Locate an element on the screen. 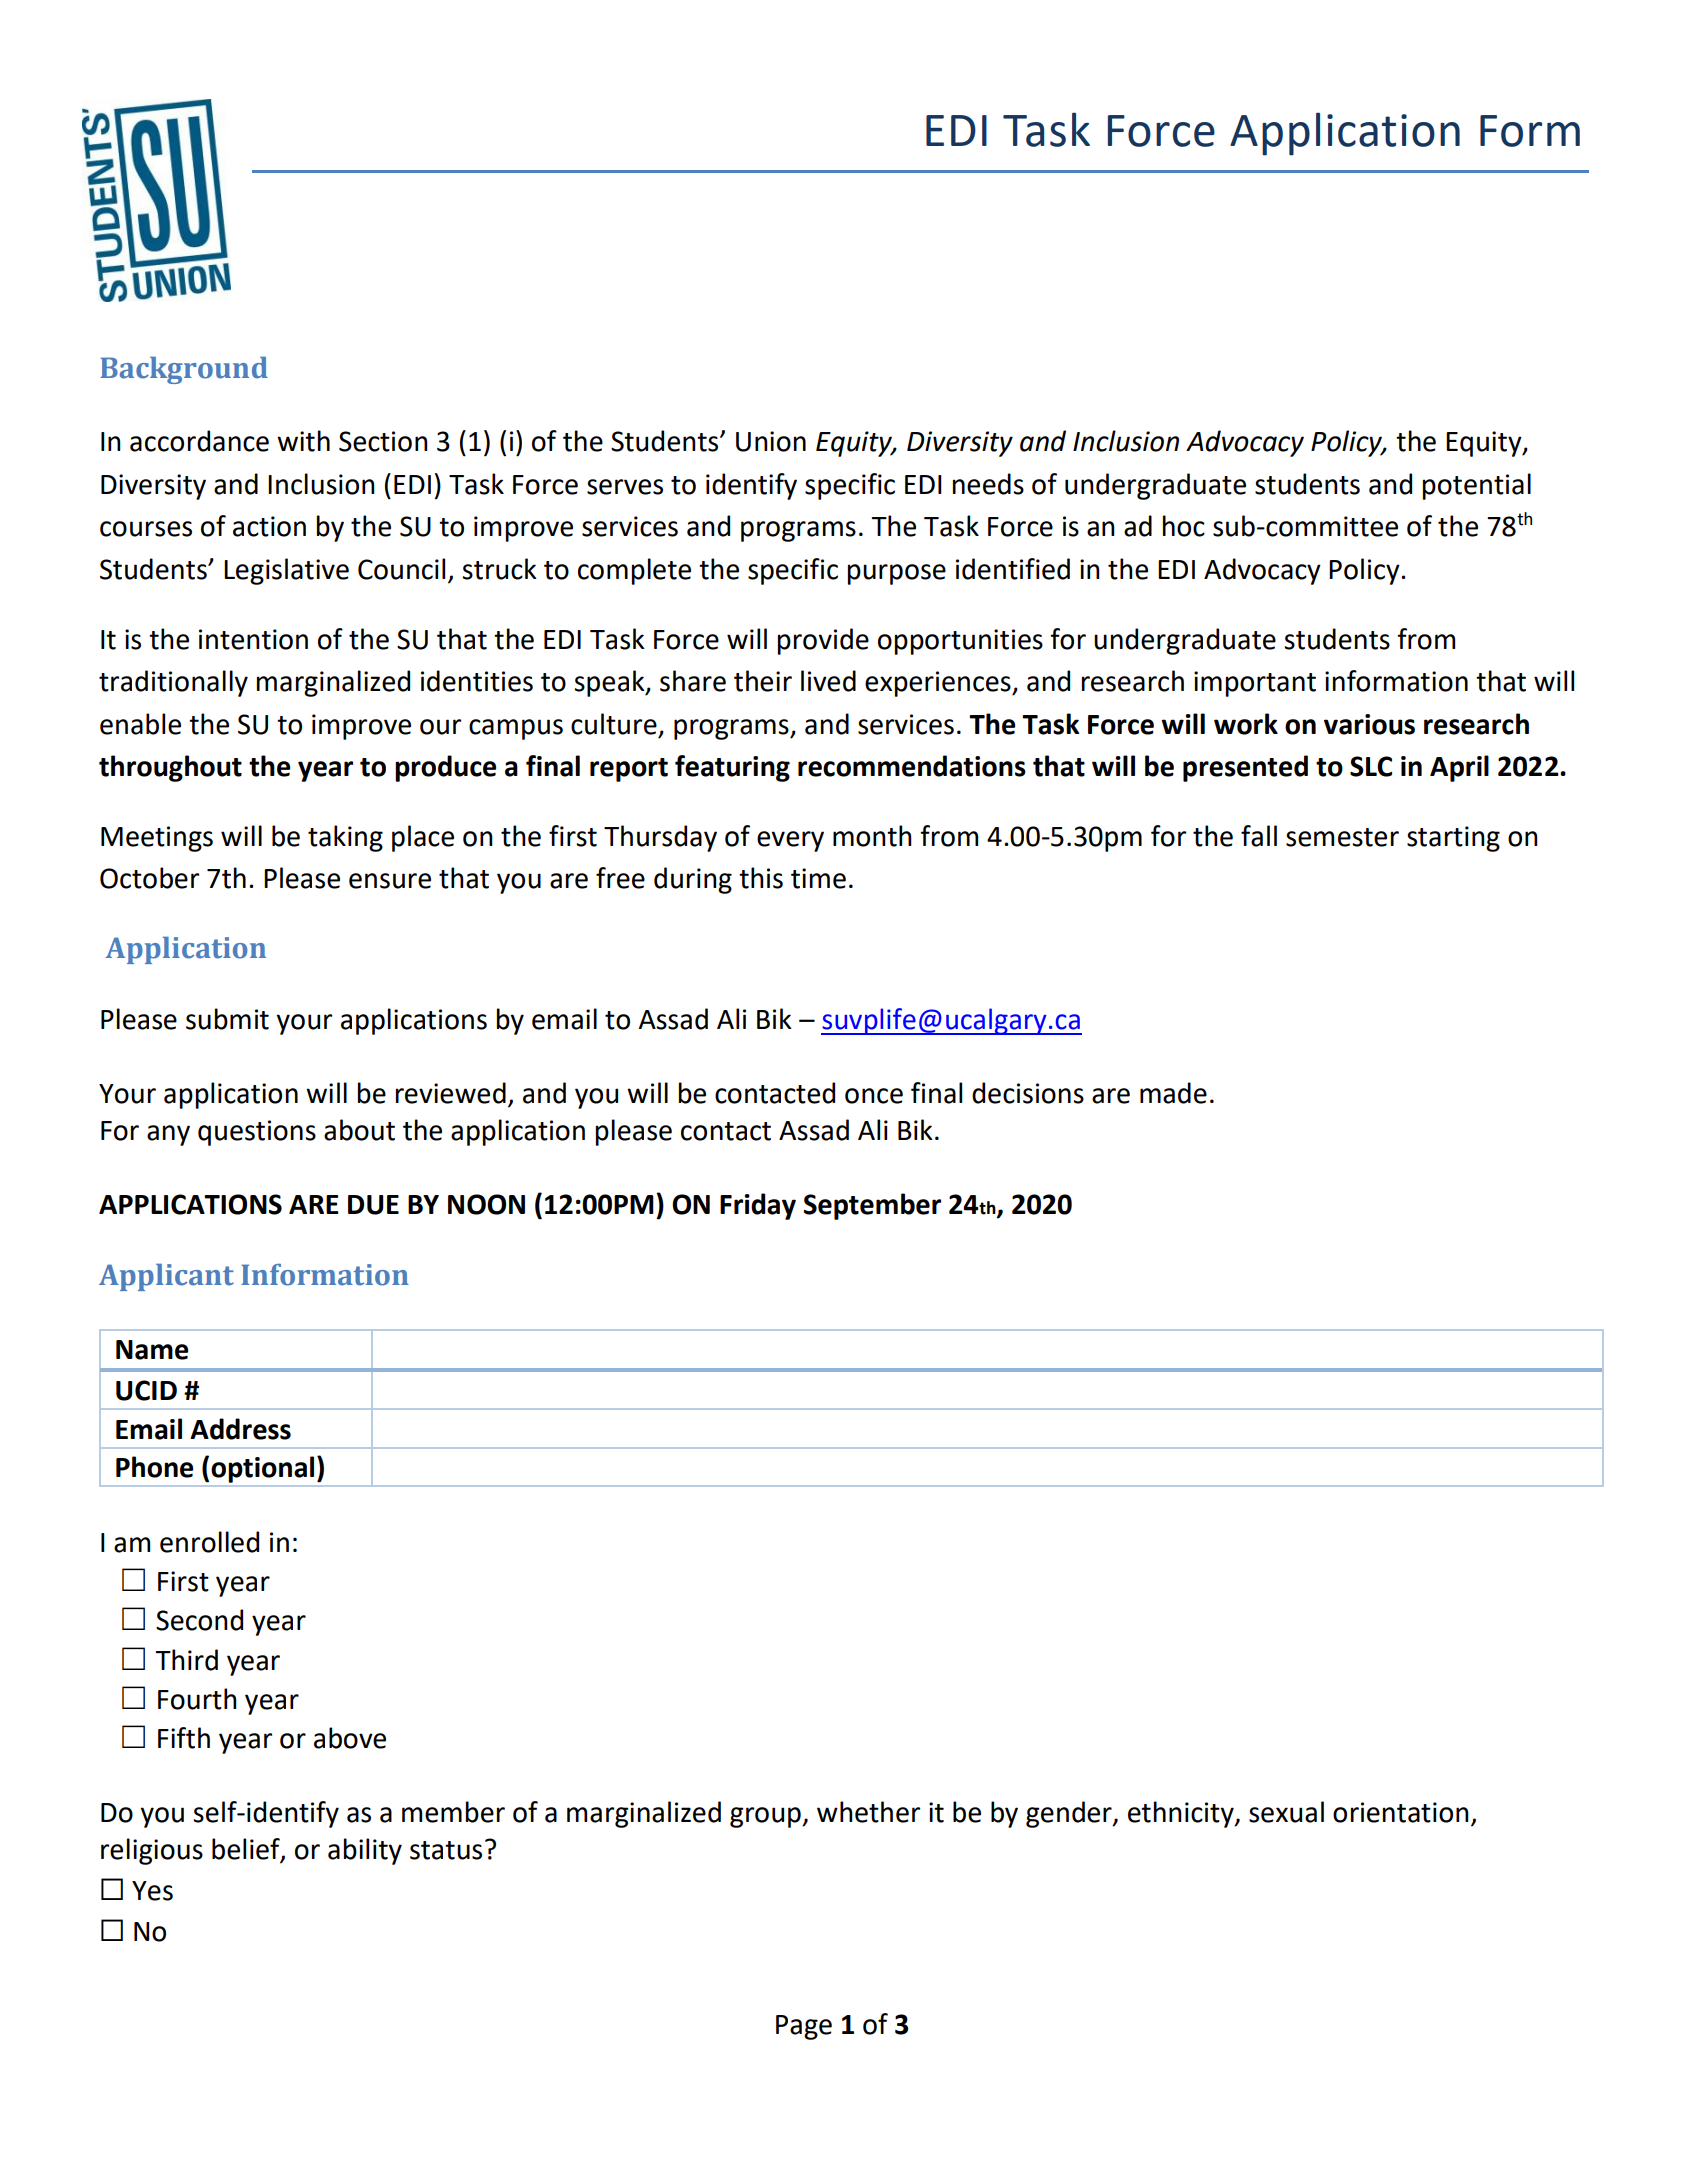  Yes is located at coordinates (152, 1891).
